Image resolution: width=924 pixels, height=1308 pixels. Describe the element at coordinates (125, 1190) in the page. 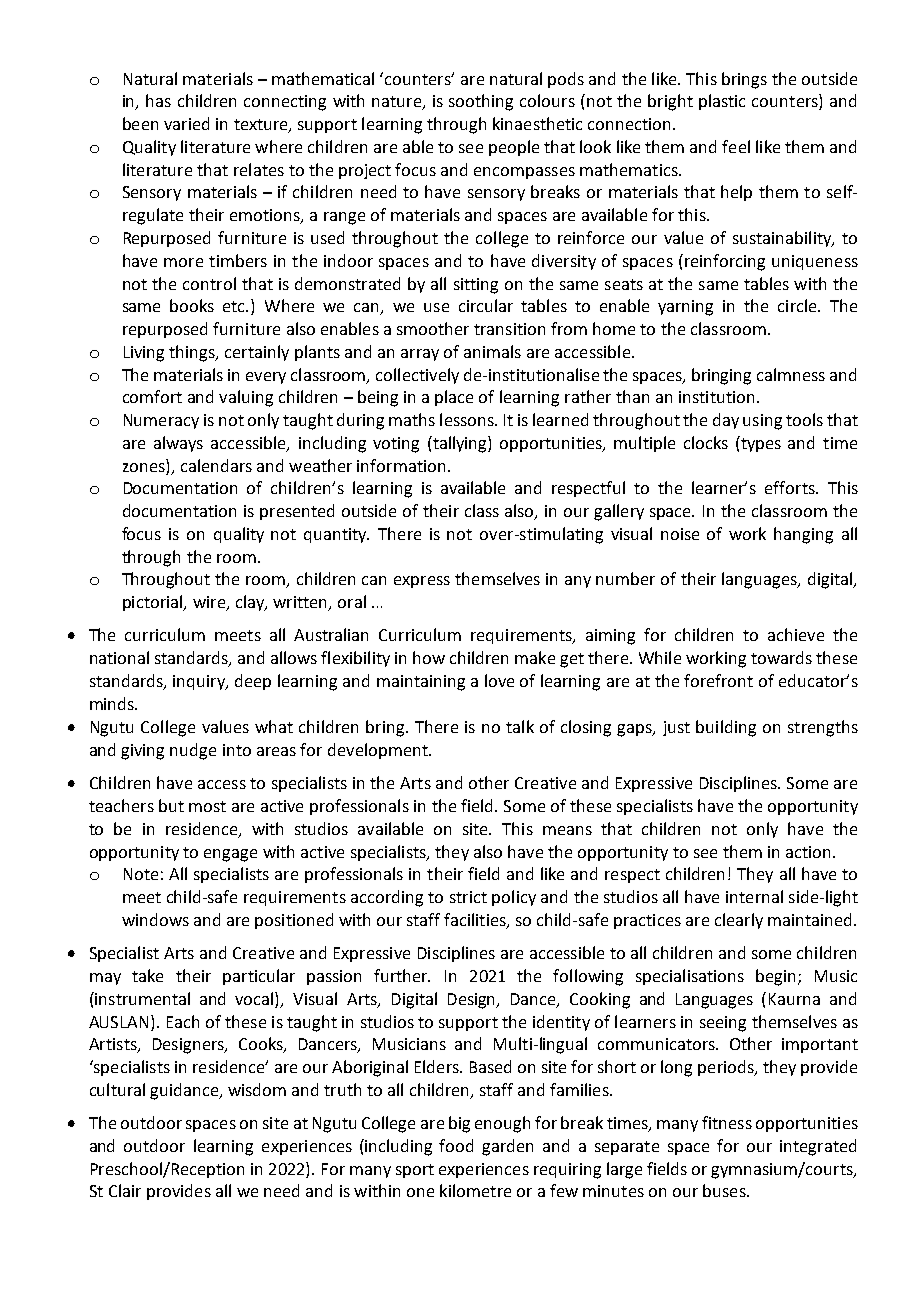

I see `Clair` at that location.
